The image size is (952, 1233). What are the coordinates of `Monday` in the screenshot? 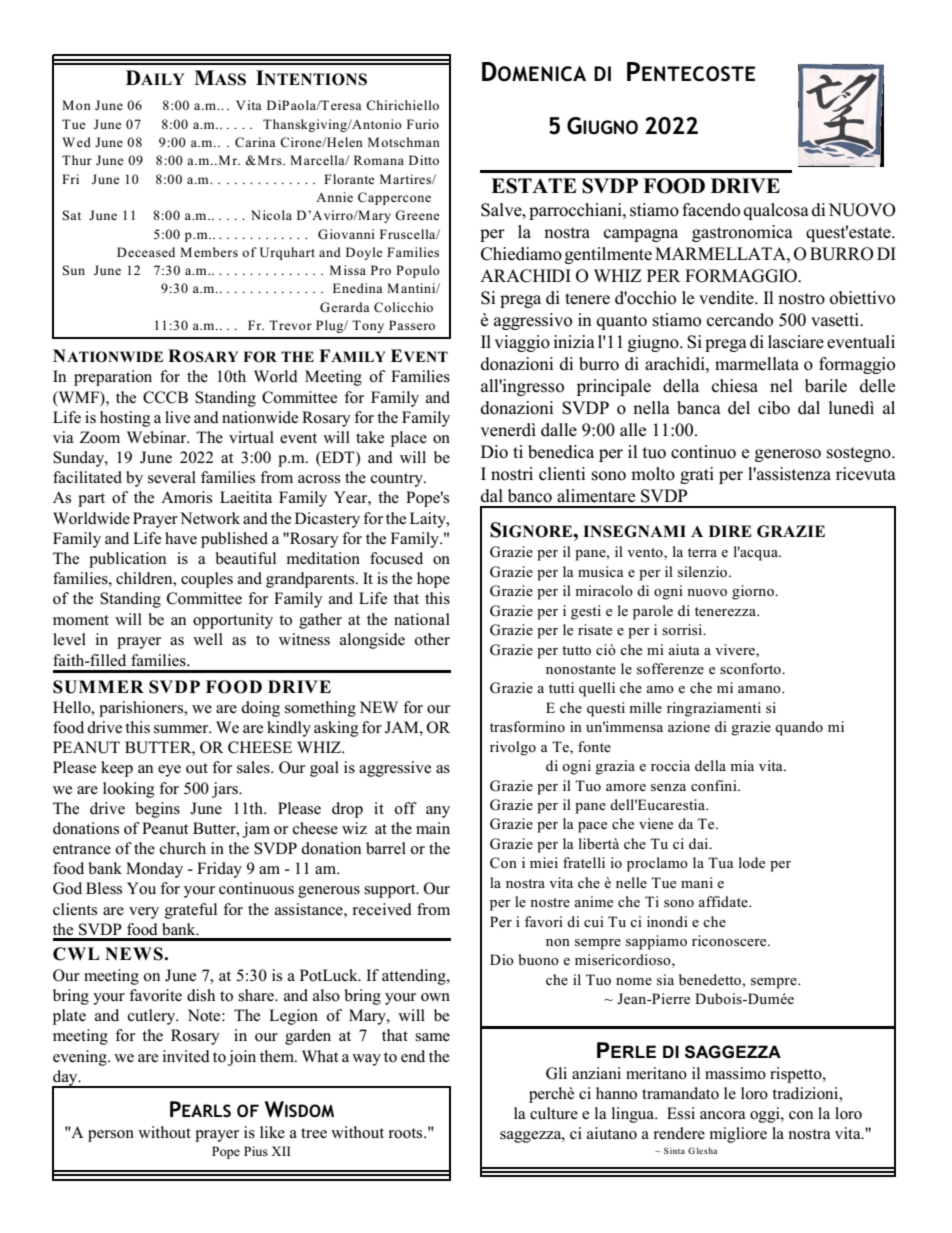 It's located at (154, 870).
